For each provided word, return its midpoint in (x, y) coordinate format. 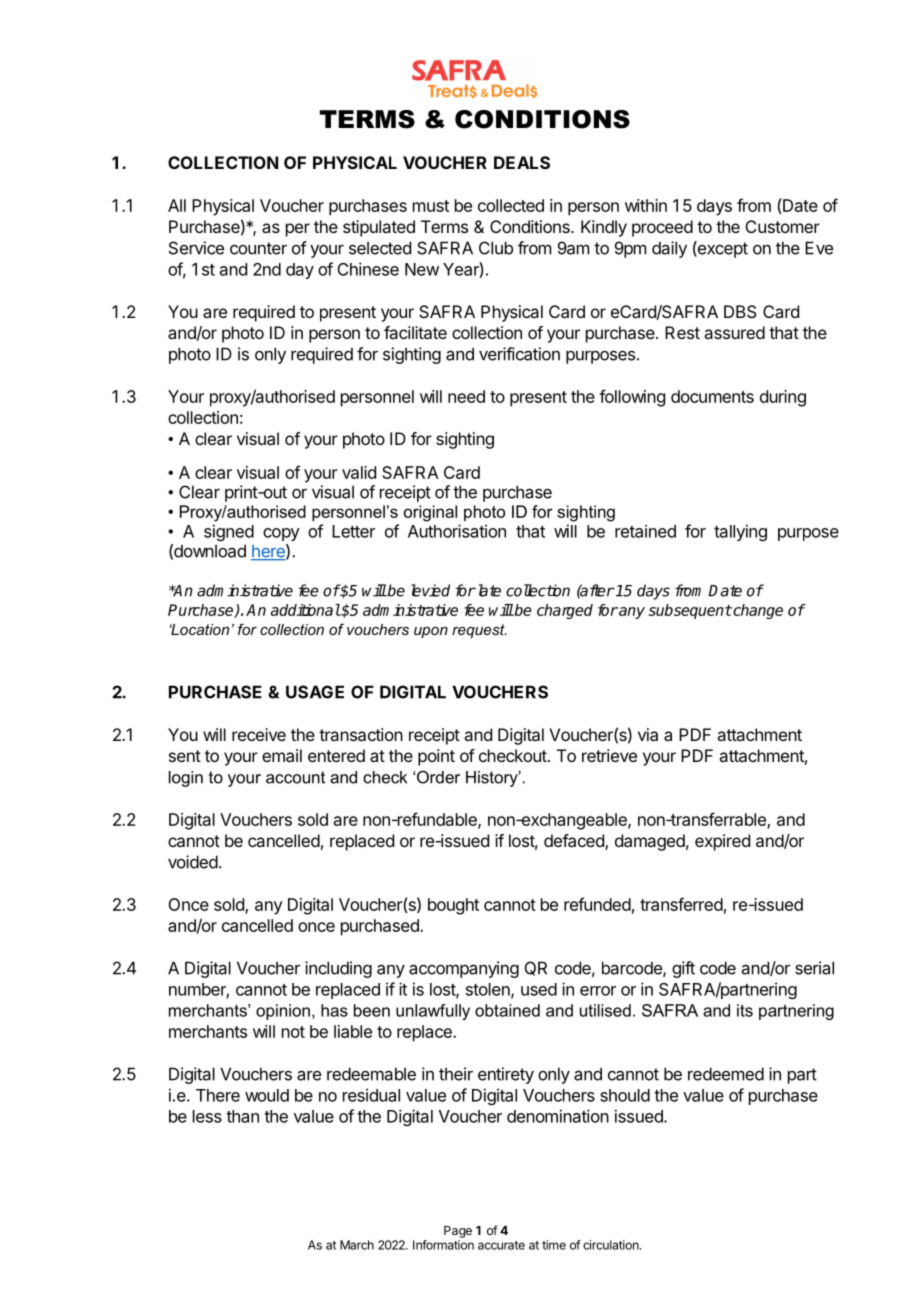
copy (281, 534)
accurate (501, 1245)
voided (193, 862)
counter (258, 248)
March (357, 1245)
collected (511, 205)
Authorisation (457, 531)
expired (722, 842)
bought (453, 906)
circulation (612, 1245)
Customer (783, 226)
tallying (740, 532)
